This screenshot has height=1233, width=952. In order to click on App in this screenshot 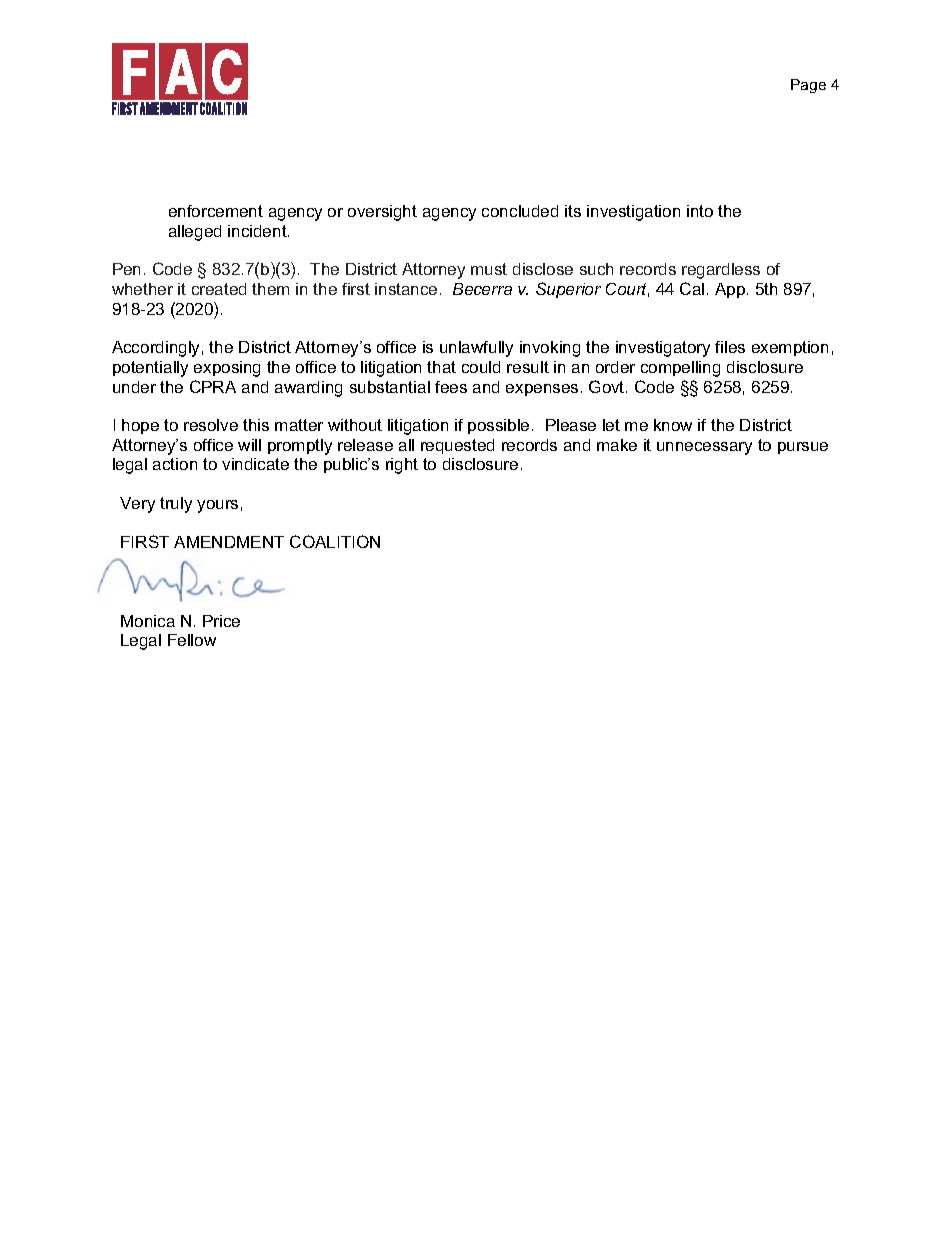, I will do `click(730, 290)`.
